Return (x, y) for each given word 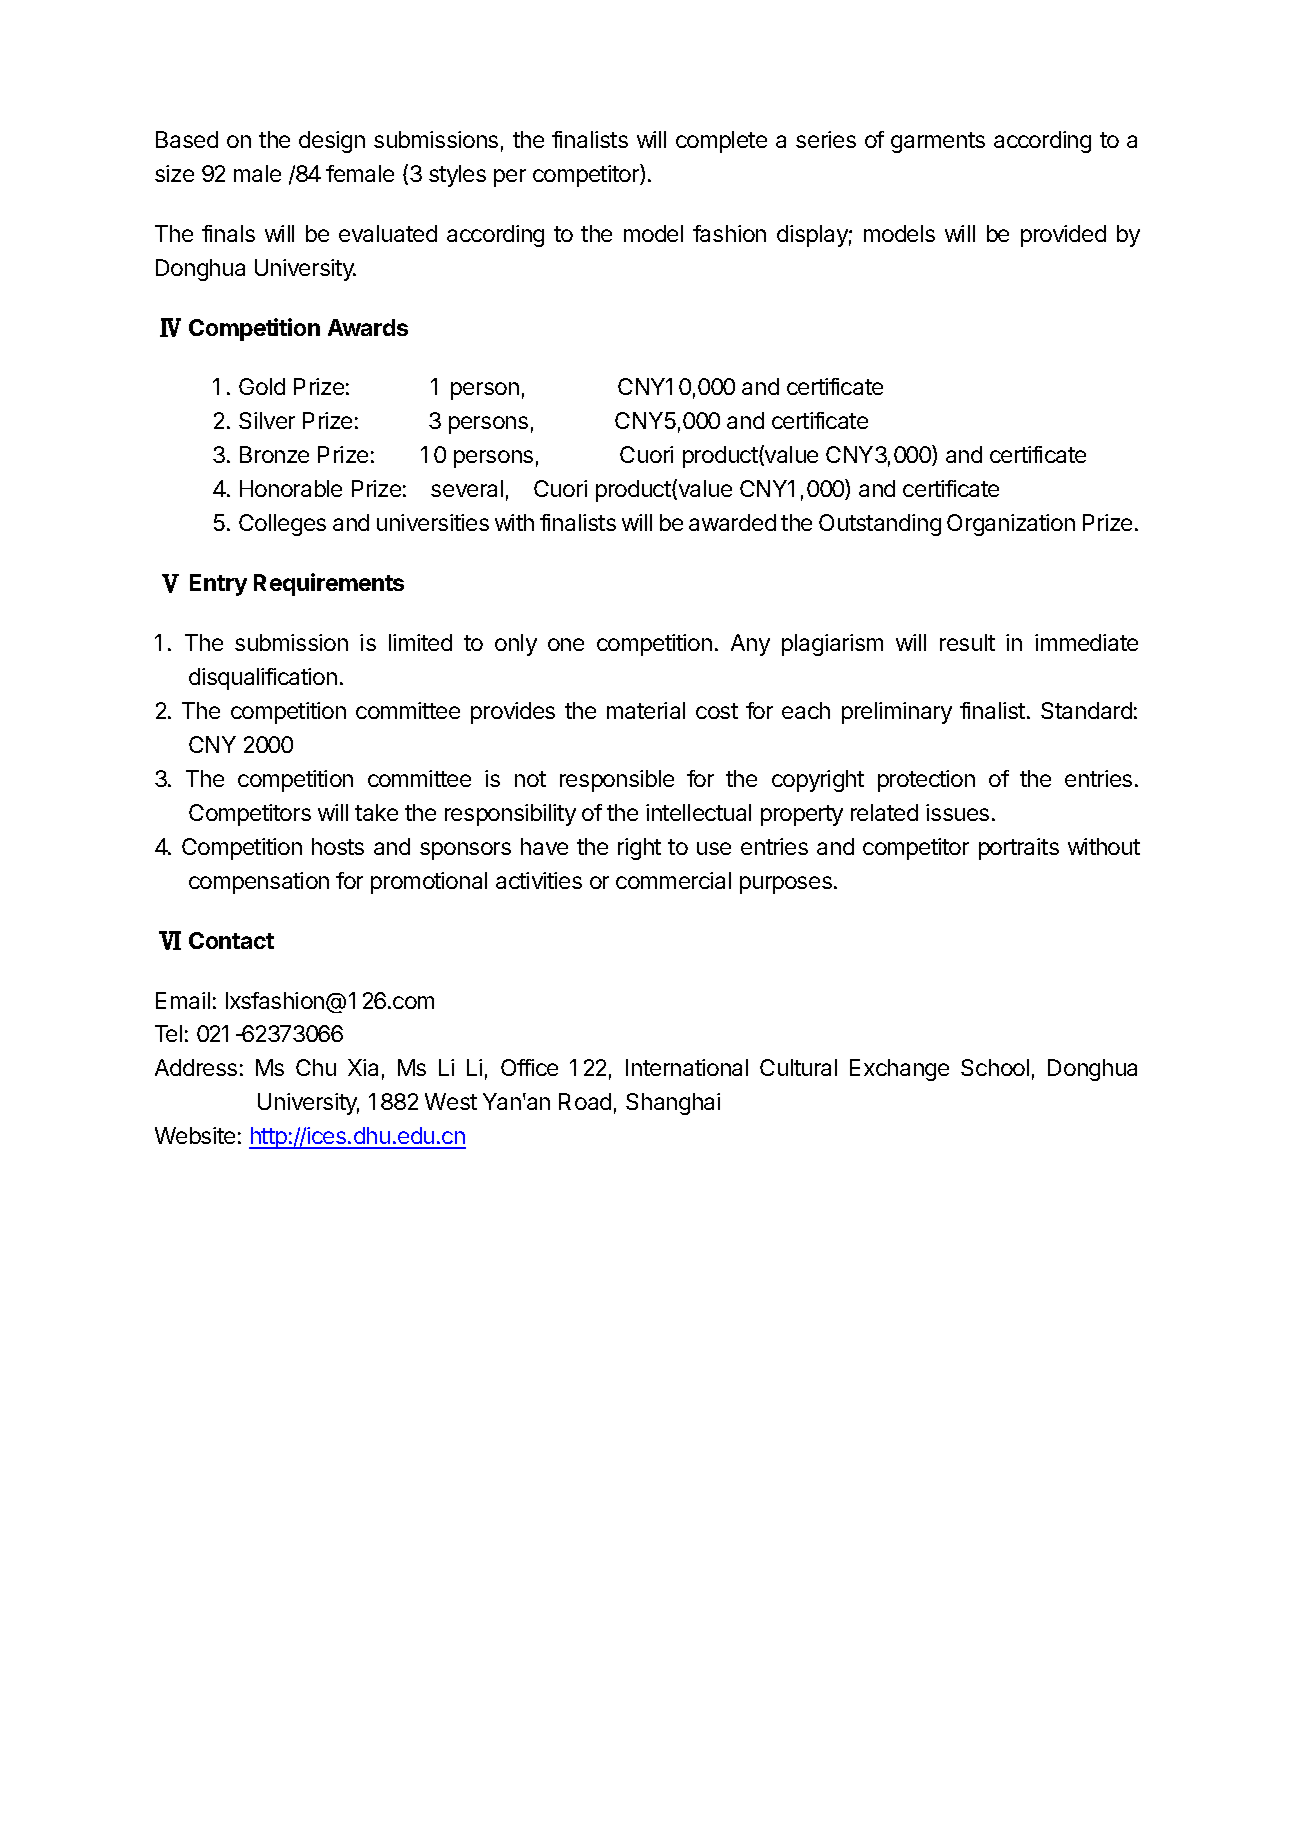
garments (938, 142)
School (995, 1067)
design (332, 142)
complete (721, 142)
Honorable (291, 488)
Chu (316, 1067)
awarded (732, 522)
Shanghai (673, 1104)
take (376, 812)
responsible (617, 781)
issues (957, 812)
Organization (1011, 525)
